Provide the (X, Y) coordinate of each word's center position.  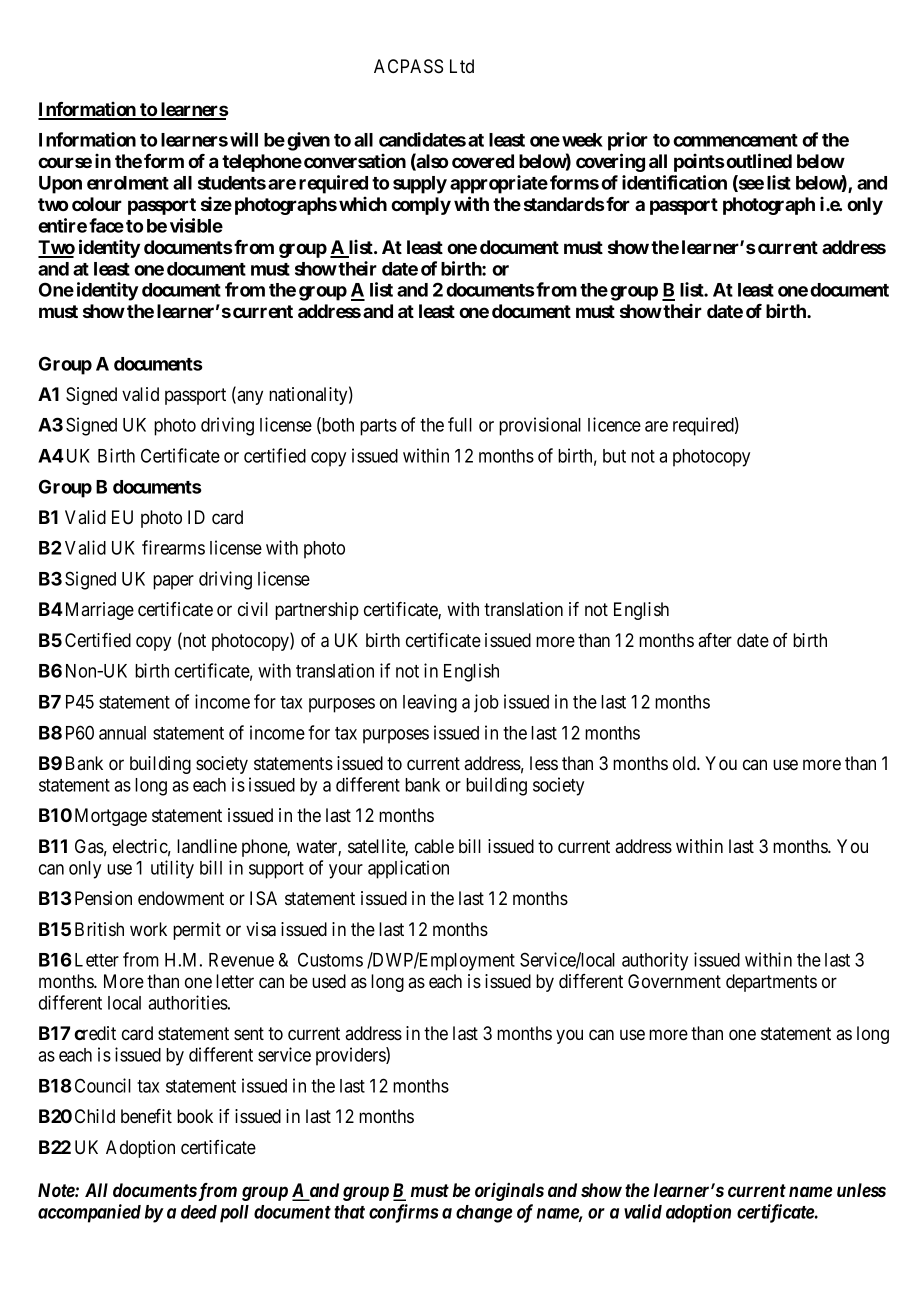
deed (199, 1212)
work (148, 929)
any (249, 397)
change (484, 1214)
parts (378, 427)
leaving (430, 703)
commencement (735, 140)
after (715, 640)
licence (614, 424)
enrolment (128, 183)
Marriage (100, 611)
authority (655, 961)
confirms (404, 1213)
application (408, 869)
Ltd (462, 66)
